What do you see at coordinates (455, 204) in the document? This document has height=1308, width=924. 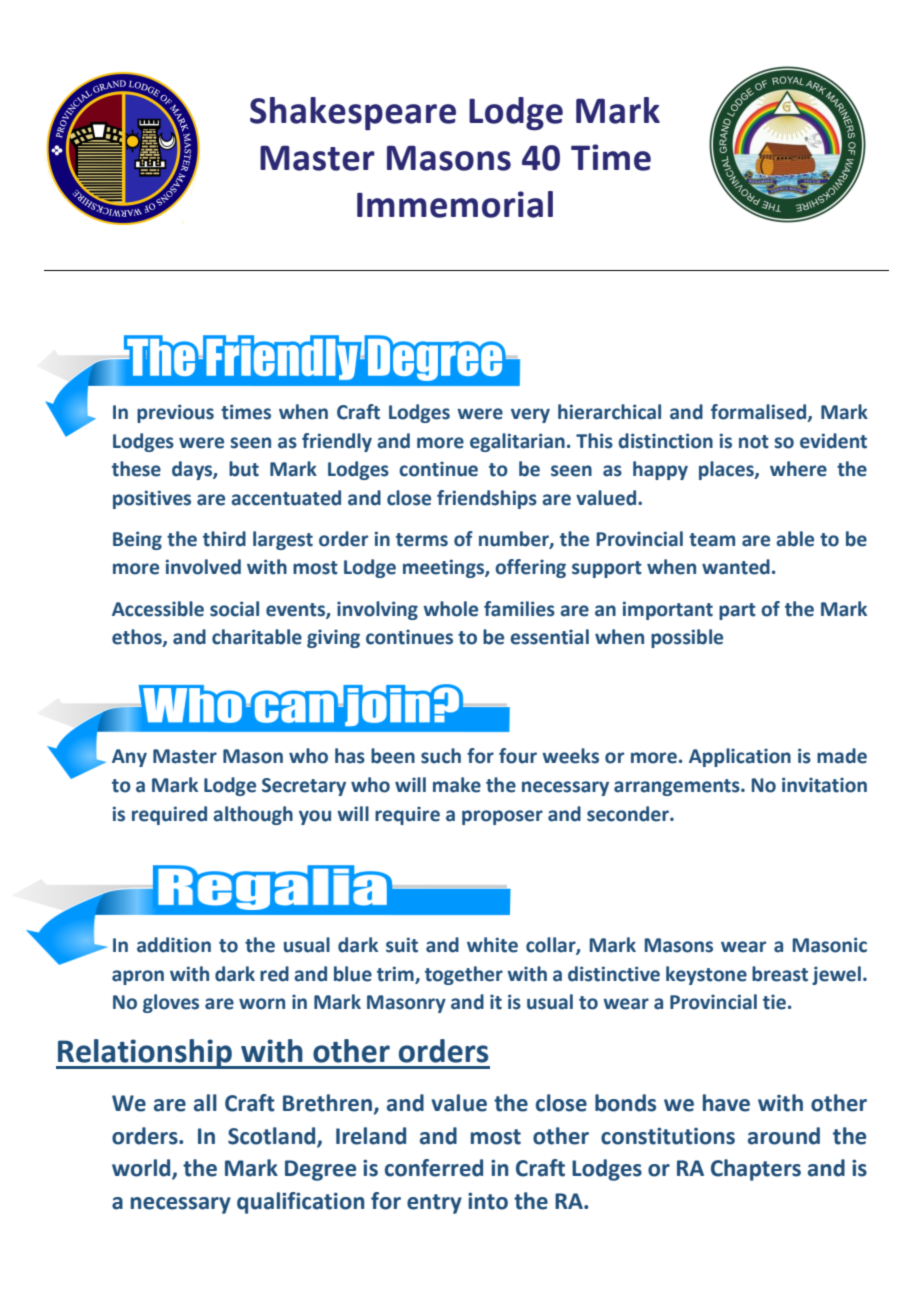 I see `Immemorial` at bounding box center [455, 204].
